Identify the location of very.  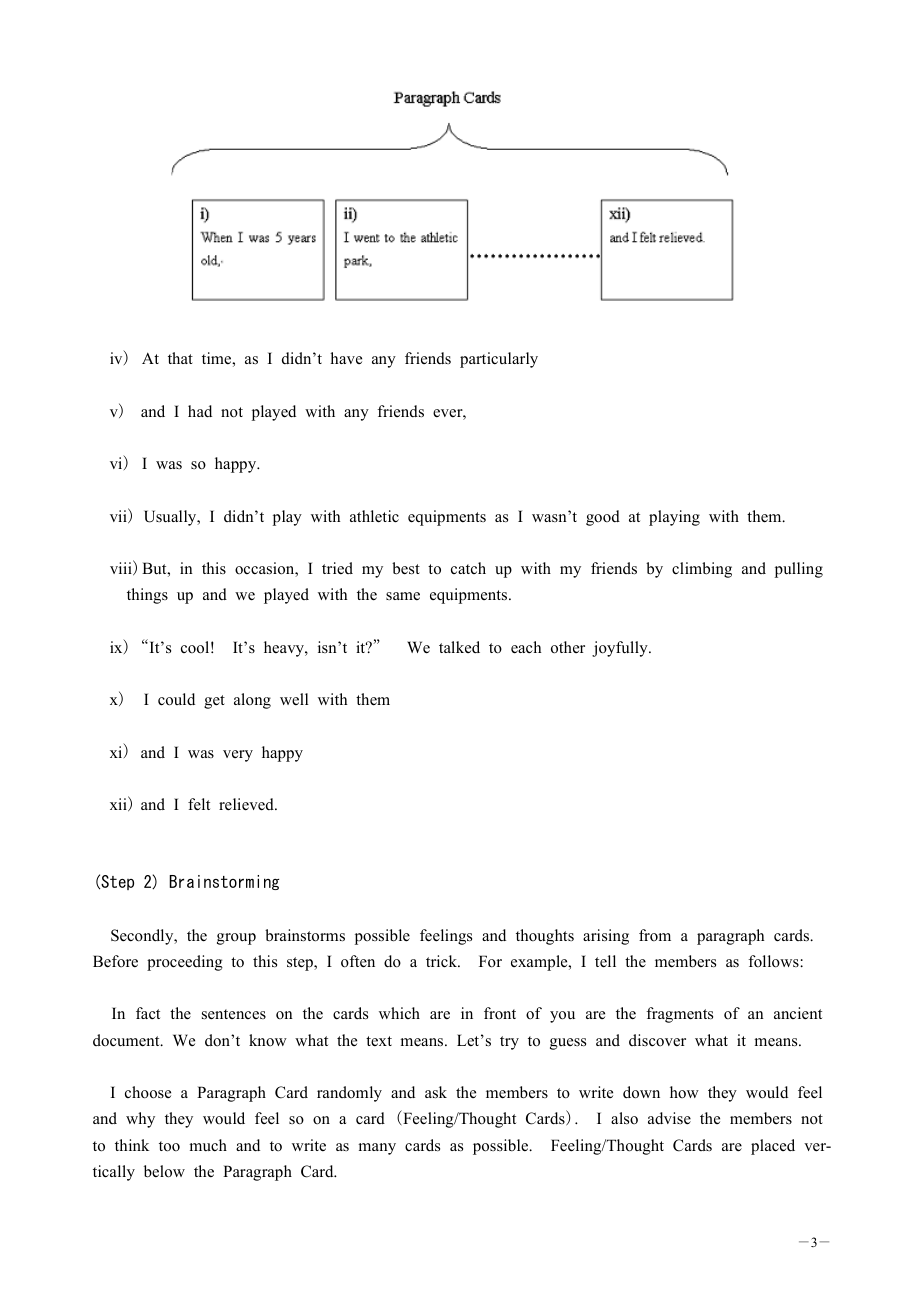
(238, 756).
